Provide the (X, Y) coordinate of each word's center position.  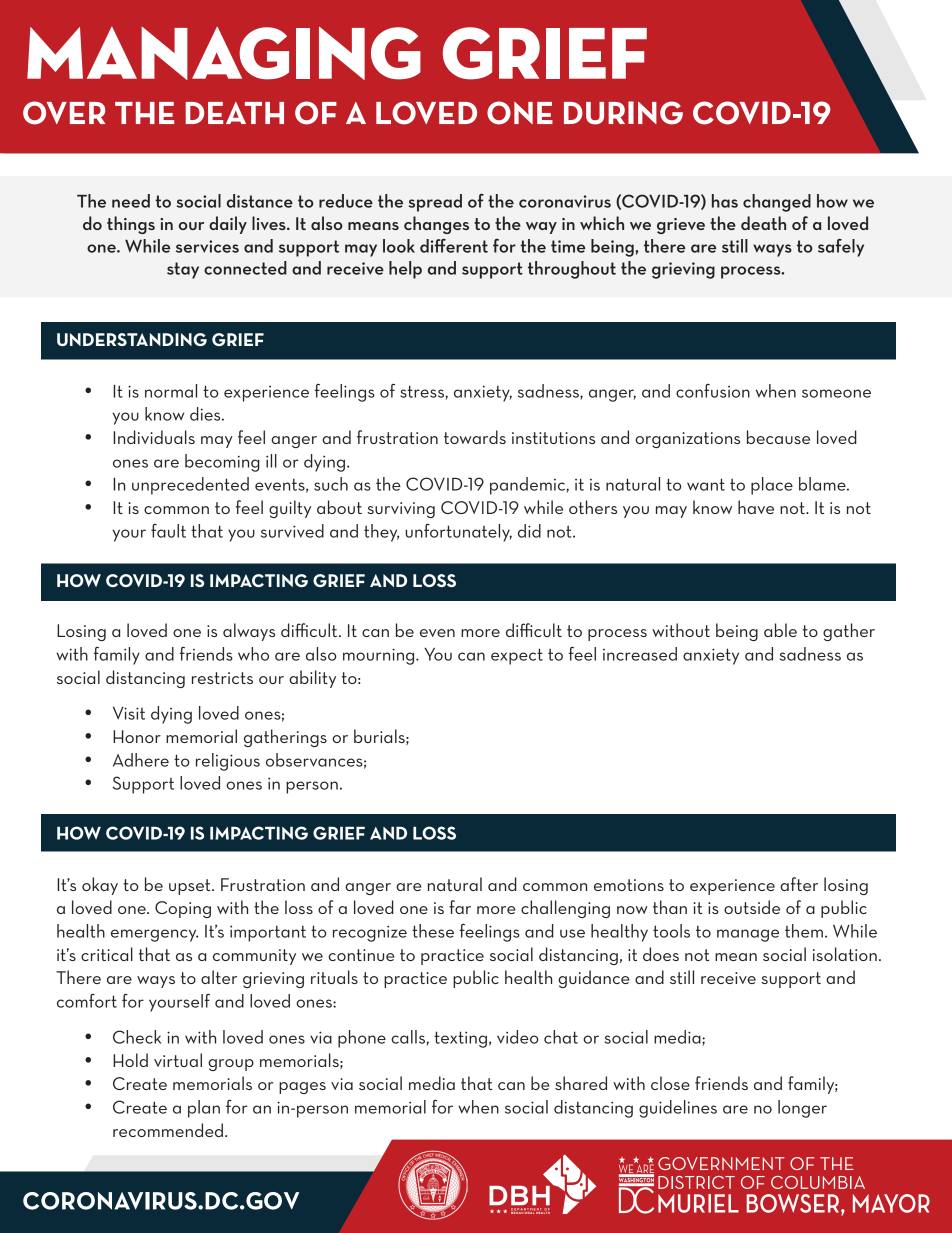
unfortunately (459, 533)
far (460, 907)
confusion (713, 391)
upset (191, 887)
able (780, 630)
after (799, 884)
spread (435, 203)
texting (460, 1039)
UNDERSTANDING (132, 339)
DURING (623, 113)
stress (423, 391)
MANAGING (224, 53)
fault (168, 531)
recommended (168, 1130)
